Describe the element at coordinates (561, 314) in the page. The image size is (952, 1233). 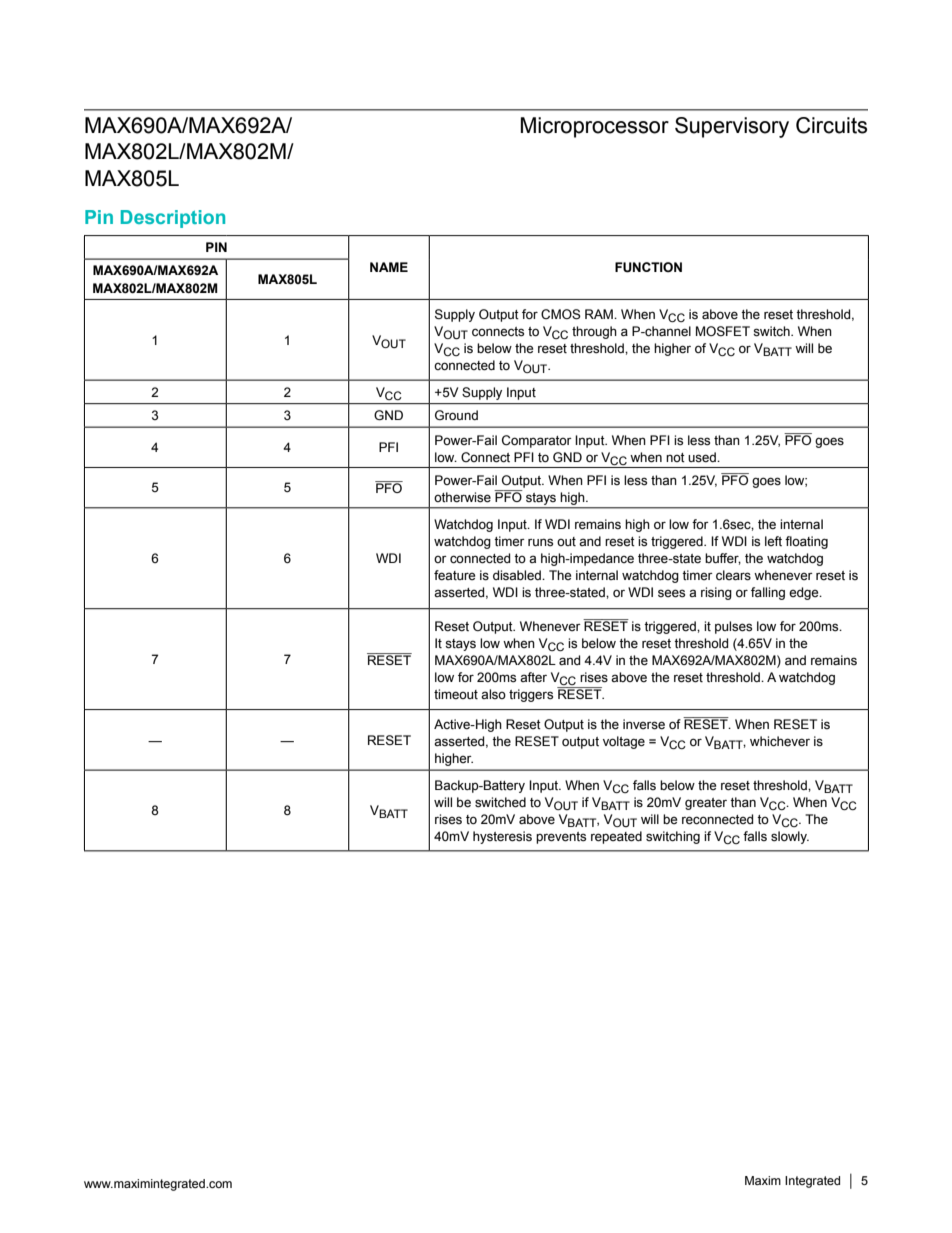
I see `CMOS` at that location.
